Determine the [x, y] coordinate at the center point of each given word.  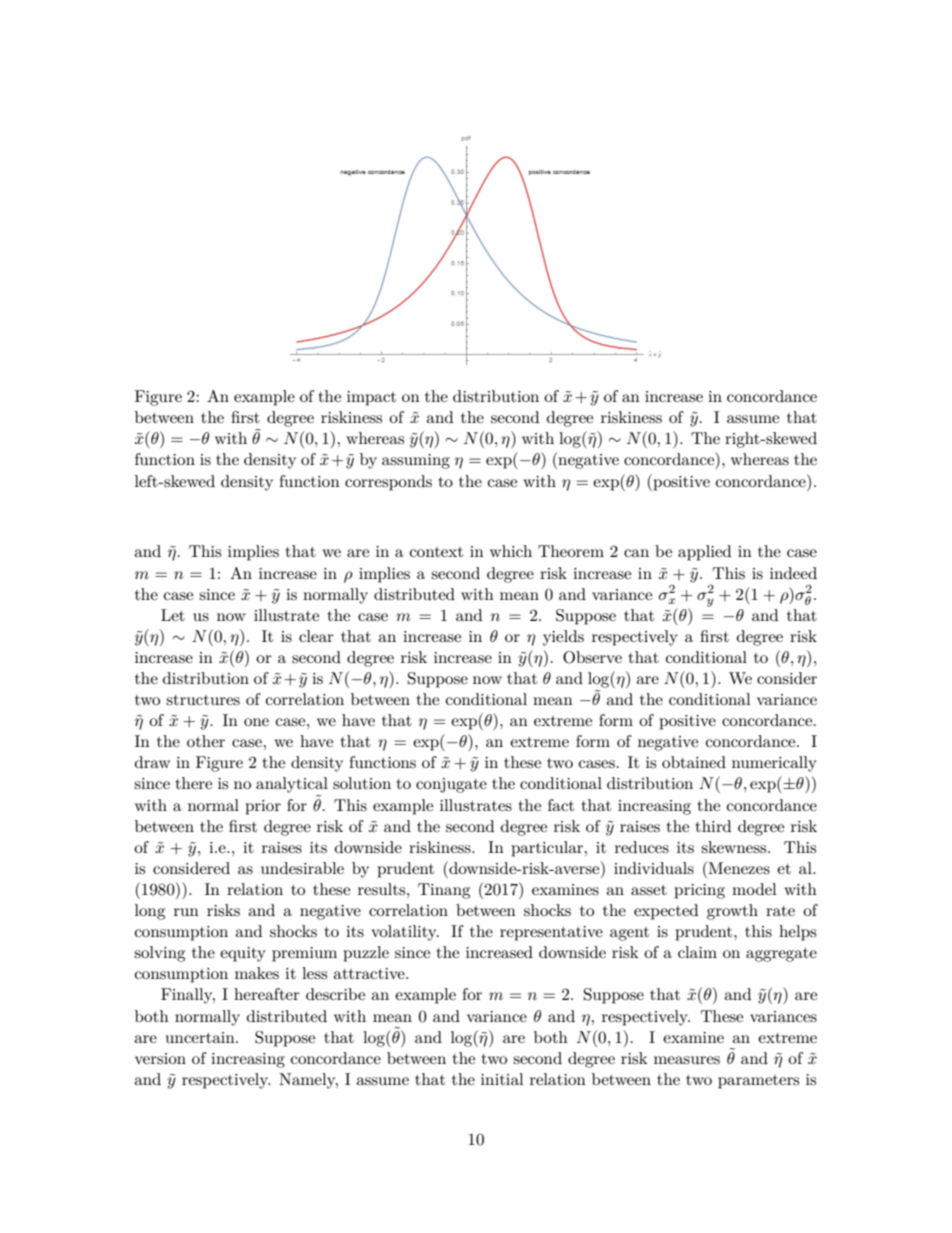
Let [173, 615]
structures [203, 700]
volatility [405, 933]
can [636, 553]
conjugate [451, 785]
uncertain [201, 1037]
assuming [416, 461]
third [713, 826]
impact [371, 398]
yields [563, 638]
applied [704, 553]
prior [263, 807]
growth [732, 912]
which [511, 551]
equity [243, 954]
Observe [592, 657]
